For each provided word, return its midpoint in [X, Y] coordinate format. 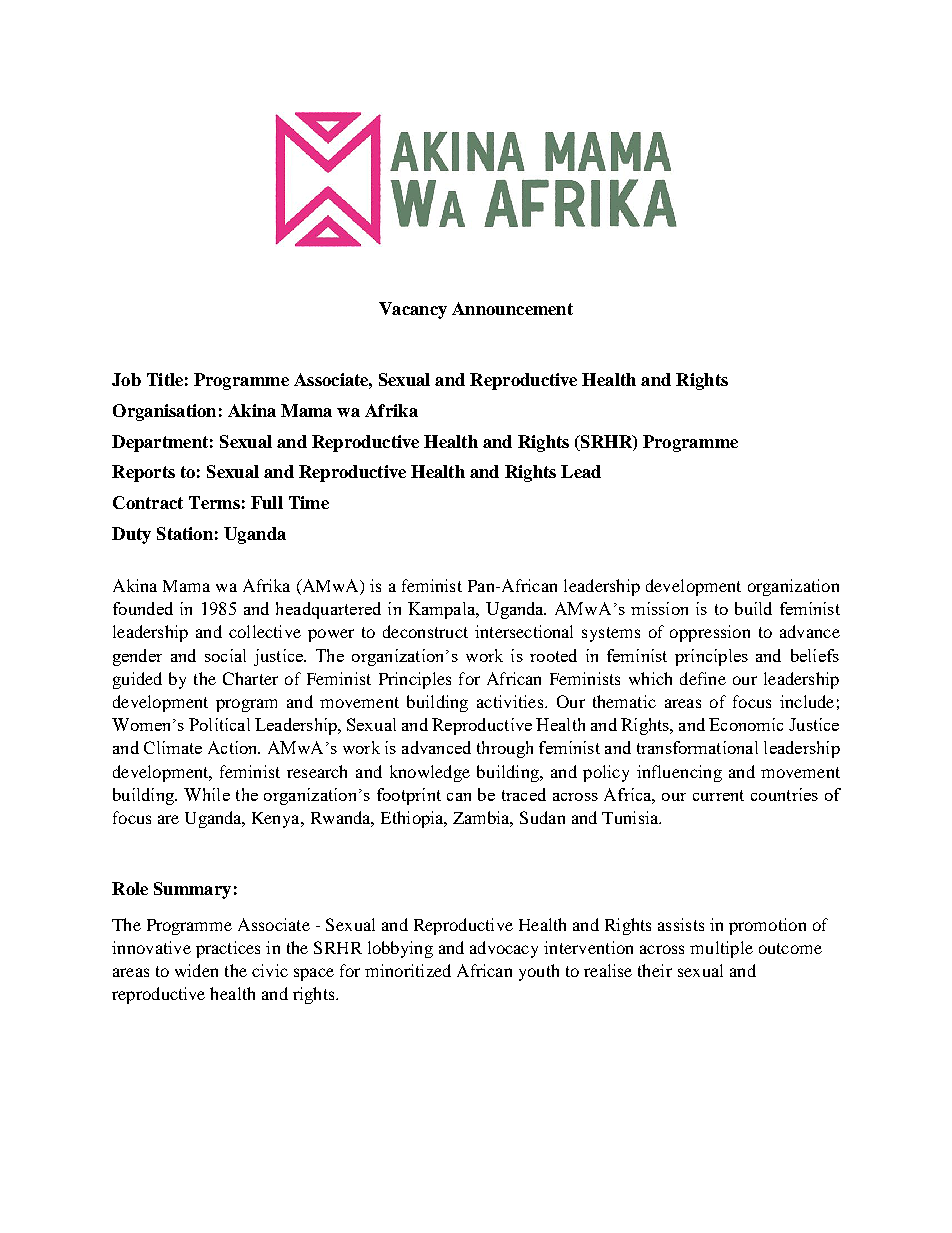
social [225, 655]
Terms [214, 502]
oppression [710, 633]
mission [659, 608]
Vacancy [413, 310]
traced [524, 794]
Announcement [512, 308]
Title [165, 379]
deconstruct [425, 631]
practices [228, 949]
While [207, 794]
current [718, 795]
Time [309, 502]
